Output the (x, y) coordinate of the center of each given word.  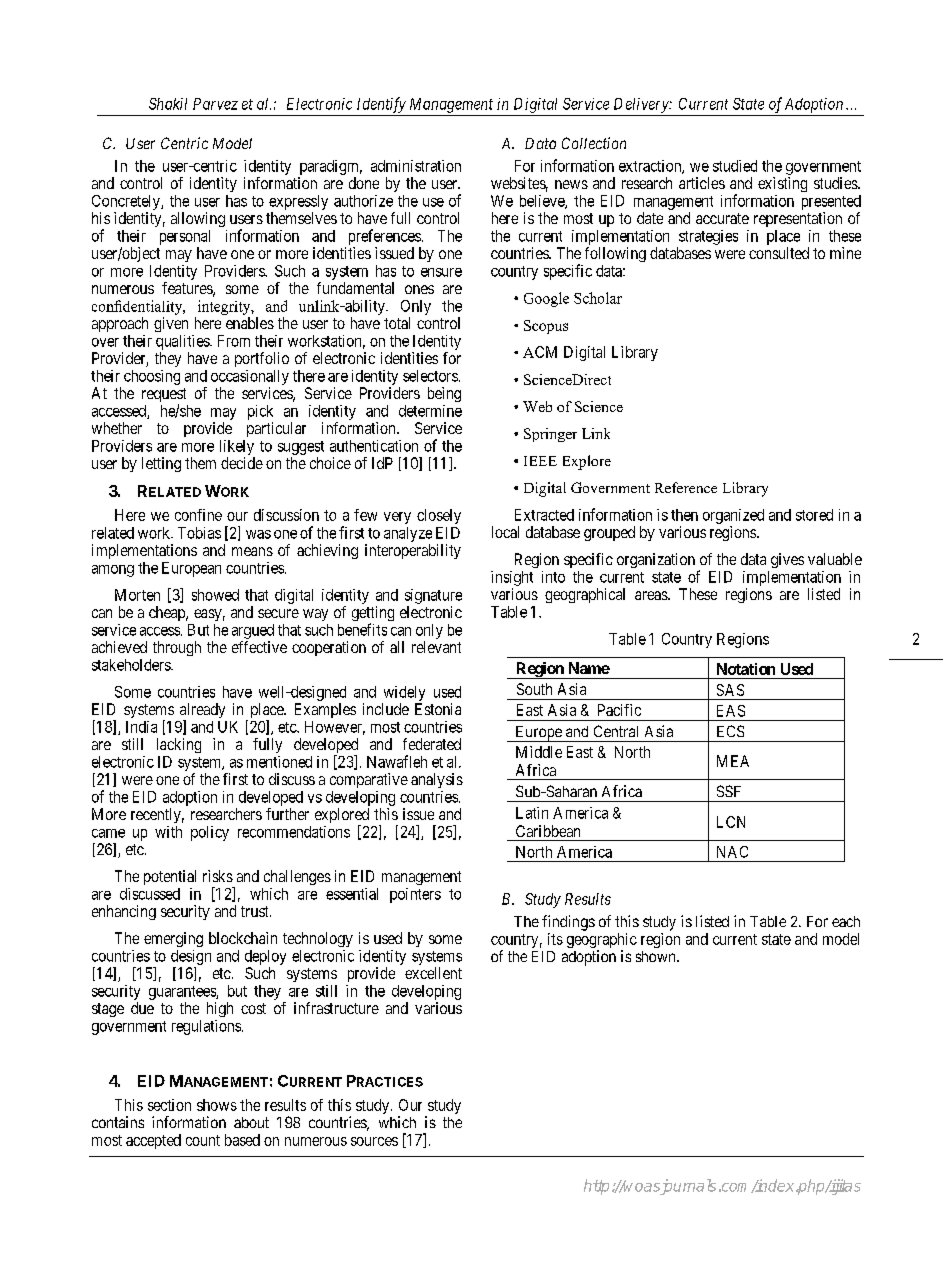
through (177, 648)
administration (416, 166)
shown (657, 956)
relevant (436, 647)
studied (735, 166)
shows (217, 1105)
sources (374, 1141)
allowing (198, 219)
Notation (746, 669)
